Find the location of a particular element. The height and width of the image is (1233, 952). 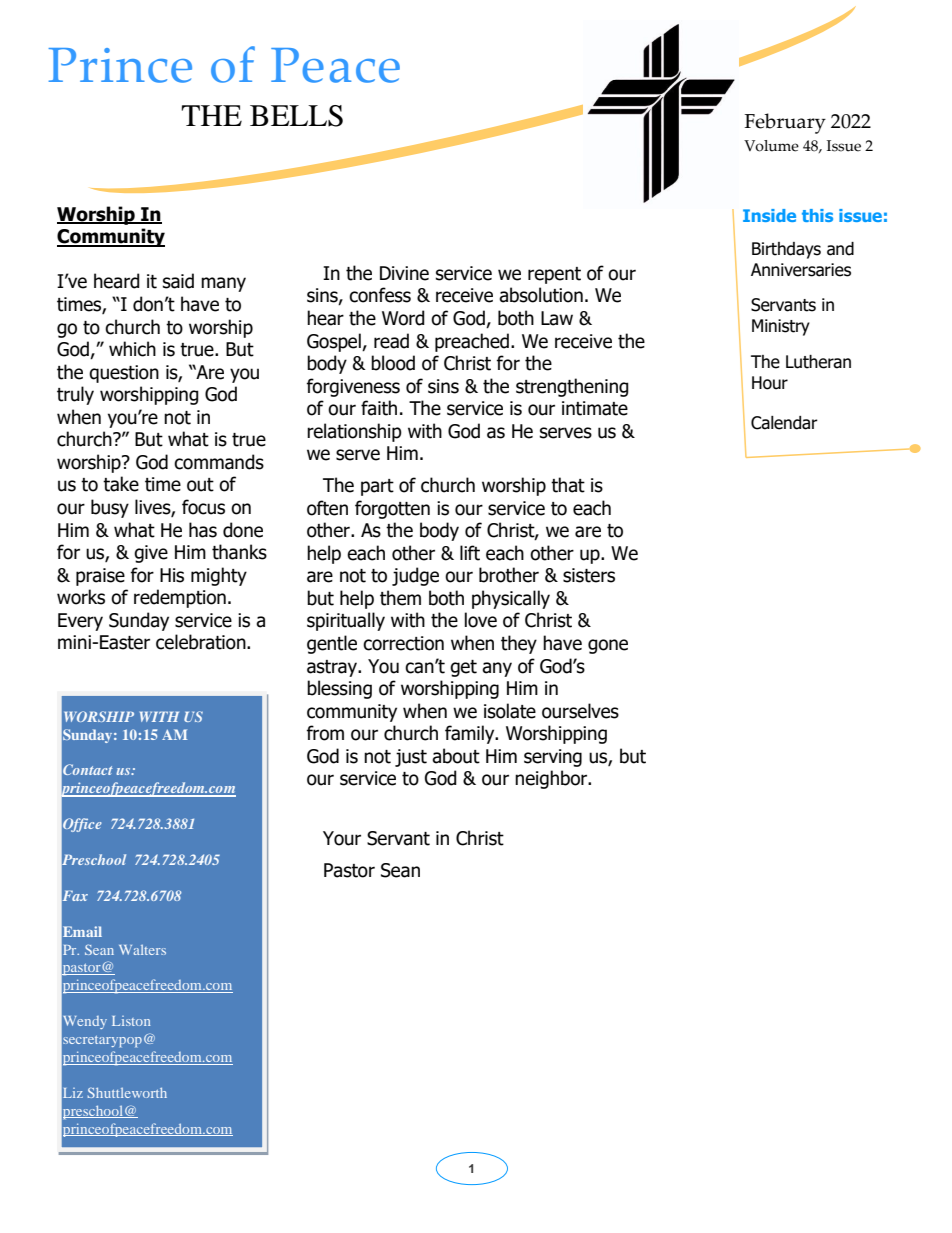

commands is located at coordinates (219, 462).
